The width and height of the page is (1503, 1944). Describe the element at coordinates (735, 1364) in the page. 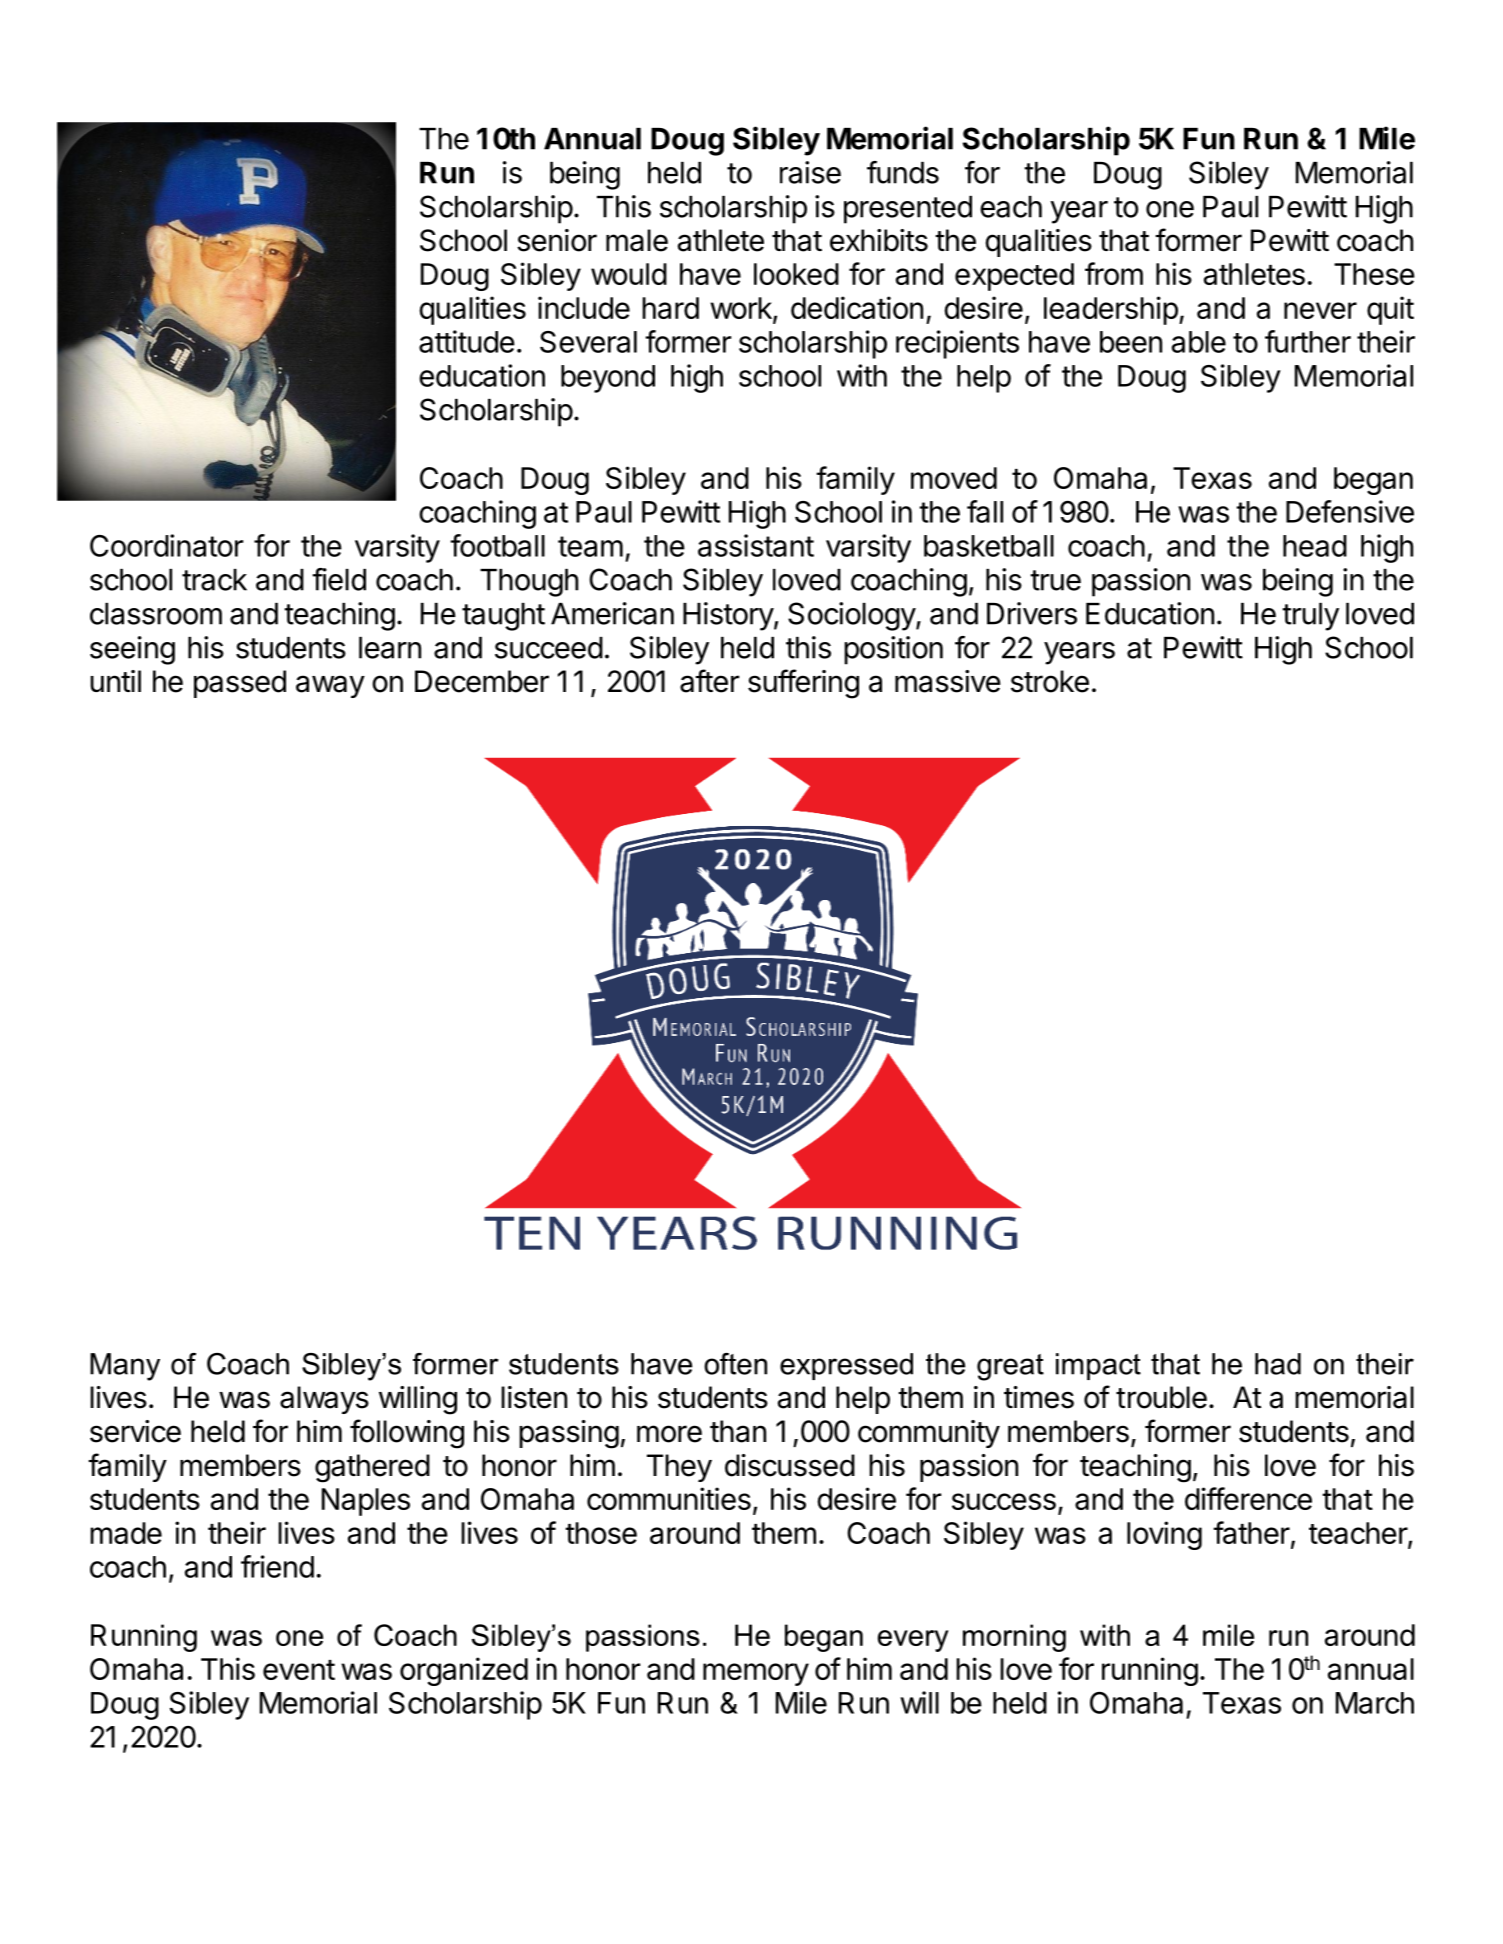

I see `often` at that location.
